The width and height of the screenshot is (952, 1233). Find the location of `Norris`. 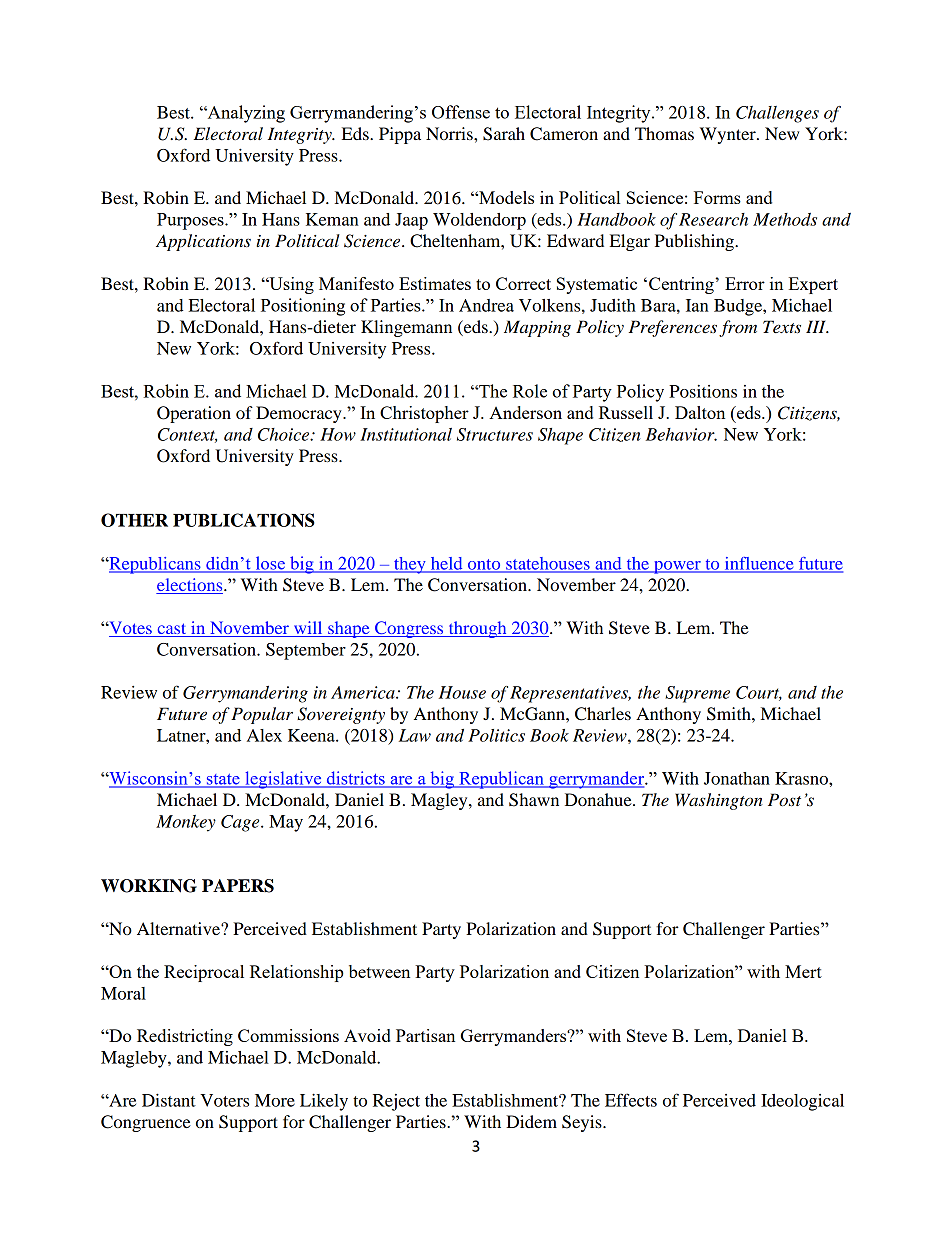

Norris is located at coordinates (450, 133).
